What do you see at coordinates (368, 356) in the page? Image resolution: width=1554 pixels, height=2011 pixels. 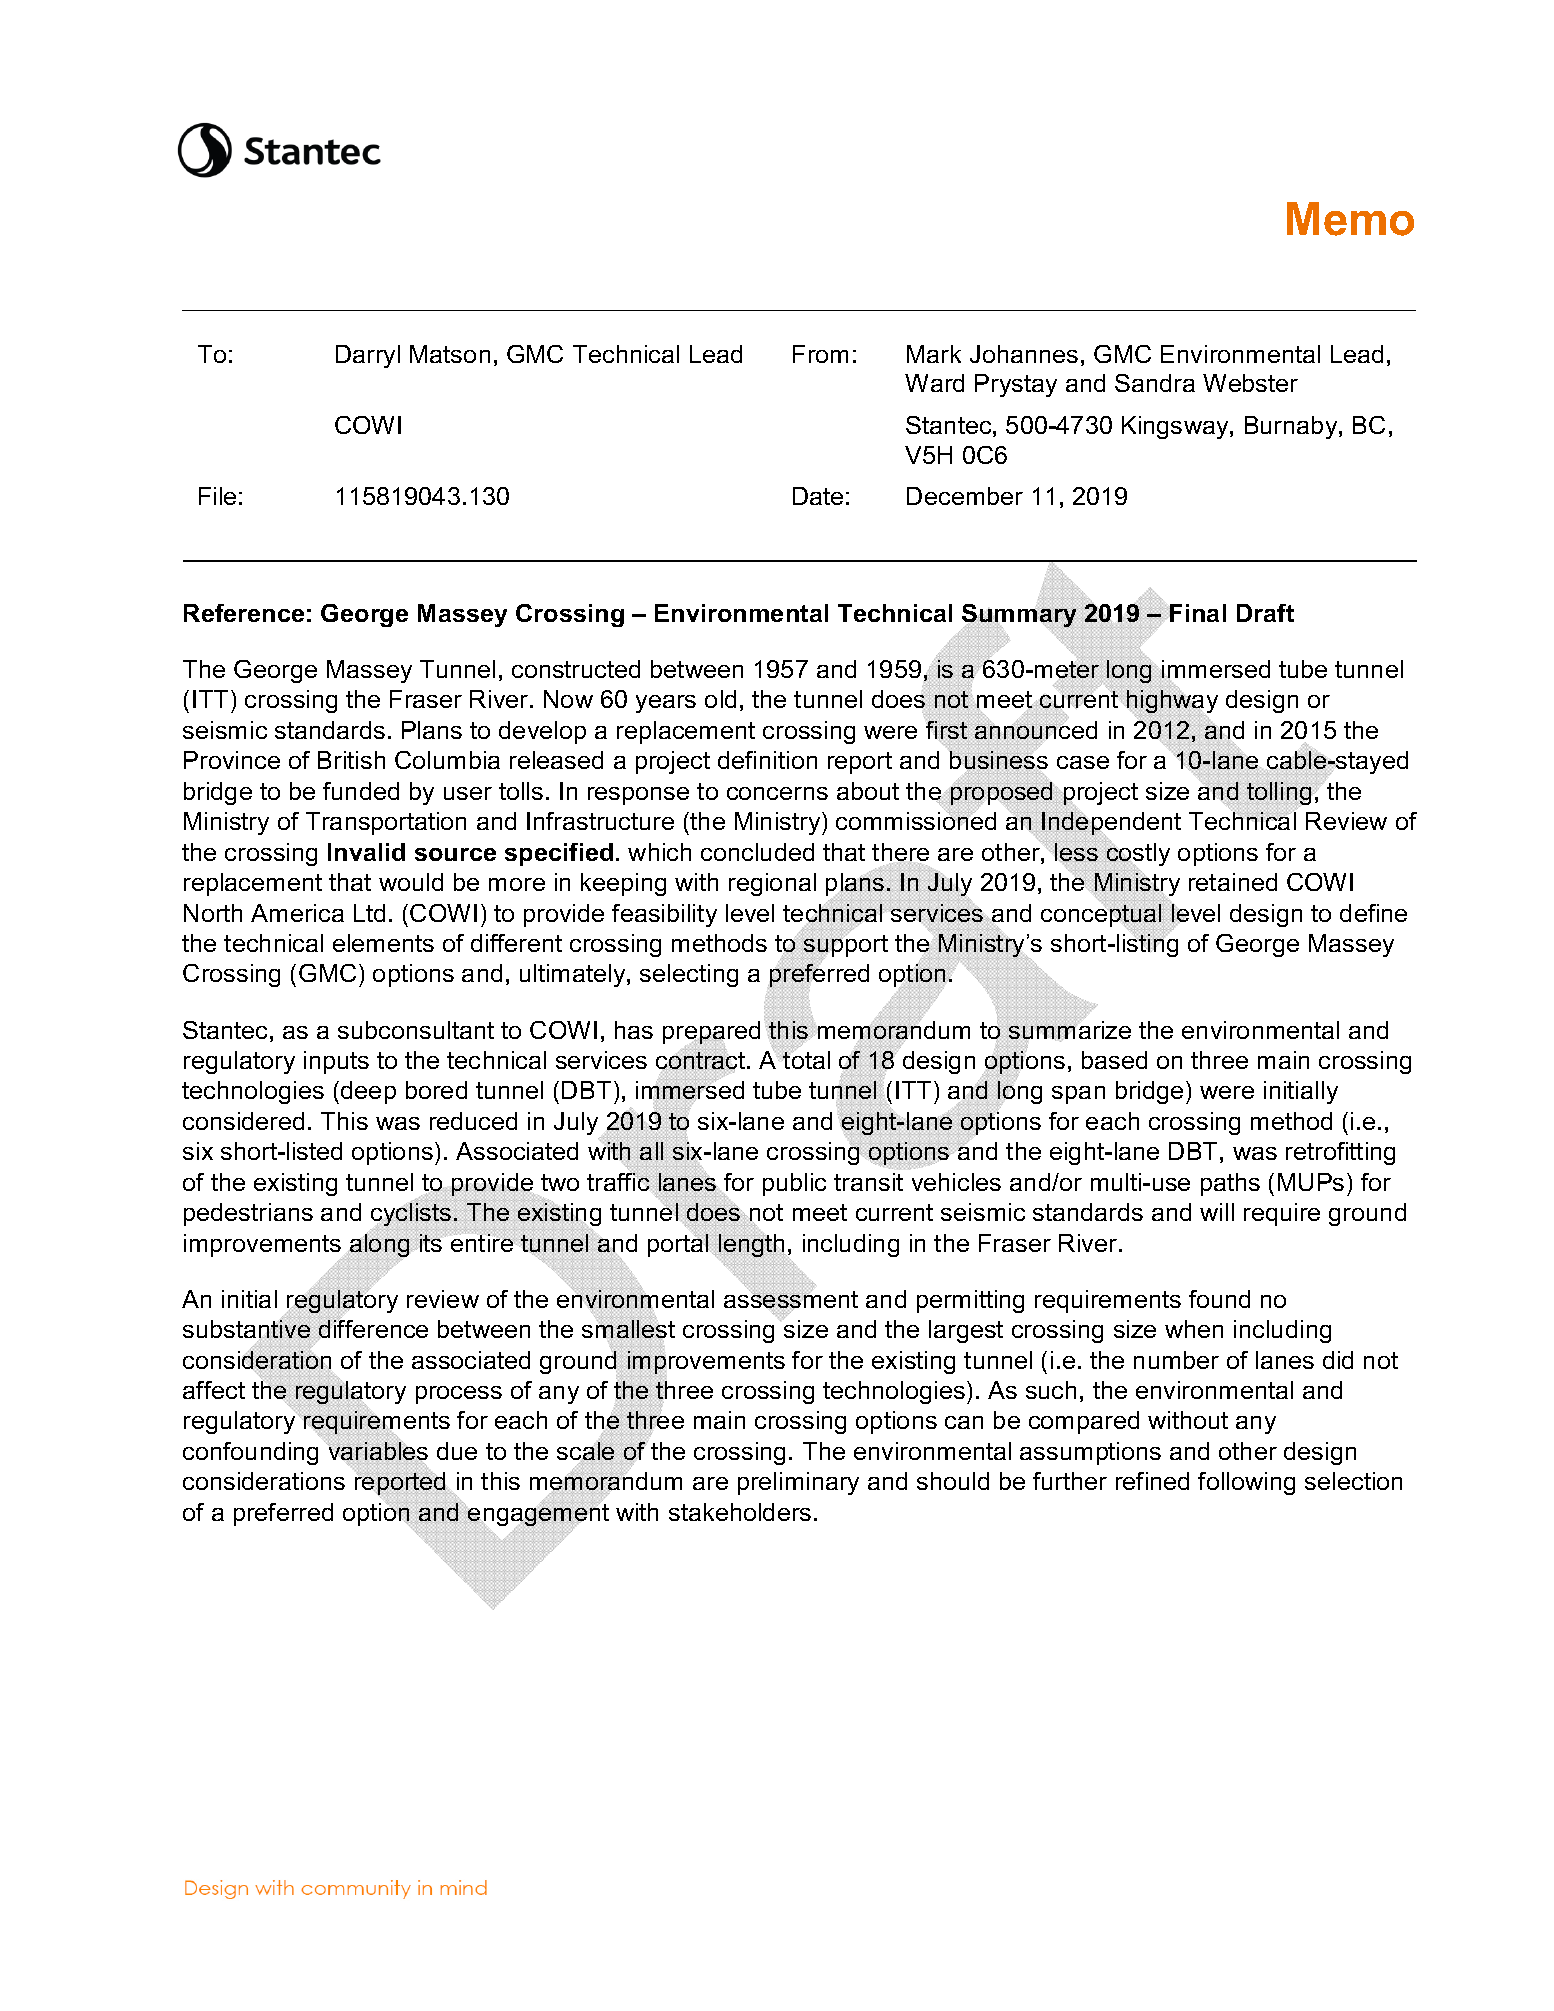 I see `Darryl` at bounding box center [368, 356].
